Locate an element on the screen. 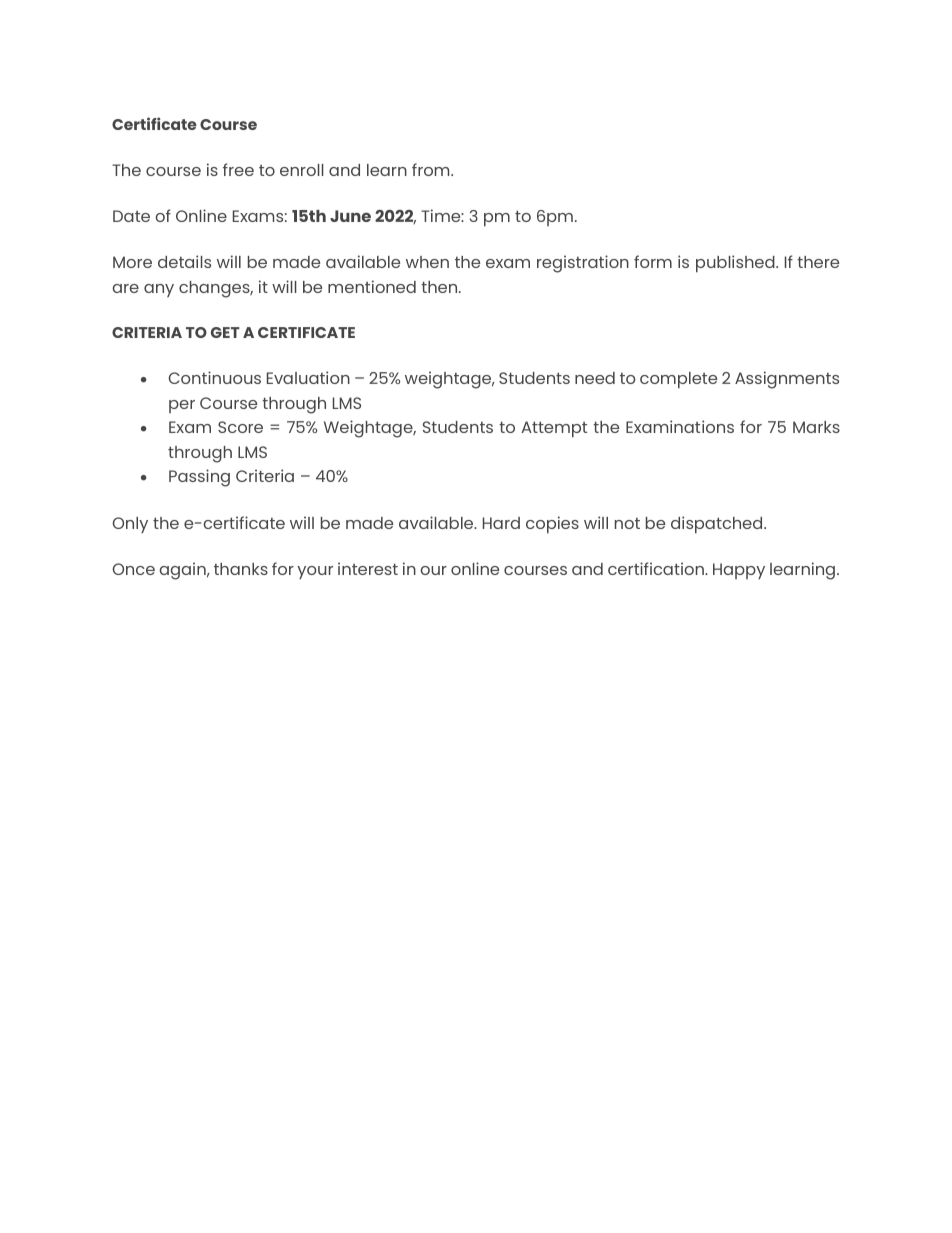  Score is located at coordinates (240, 427).
